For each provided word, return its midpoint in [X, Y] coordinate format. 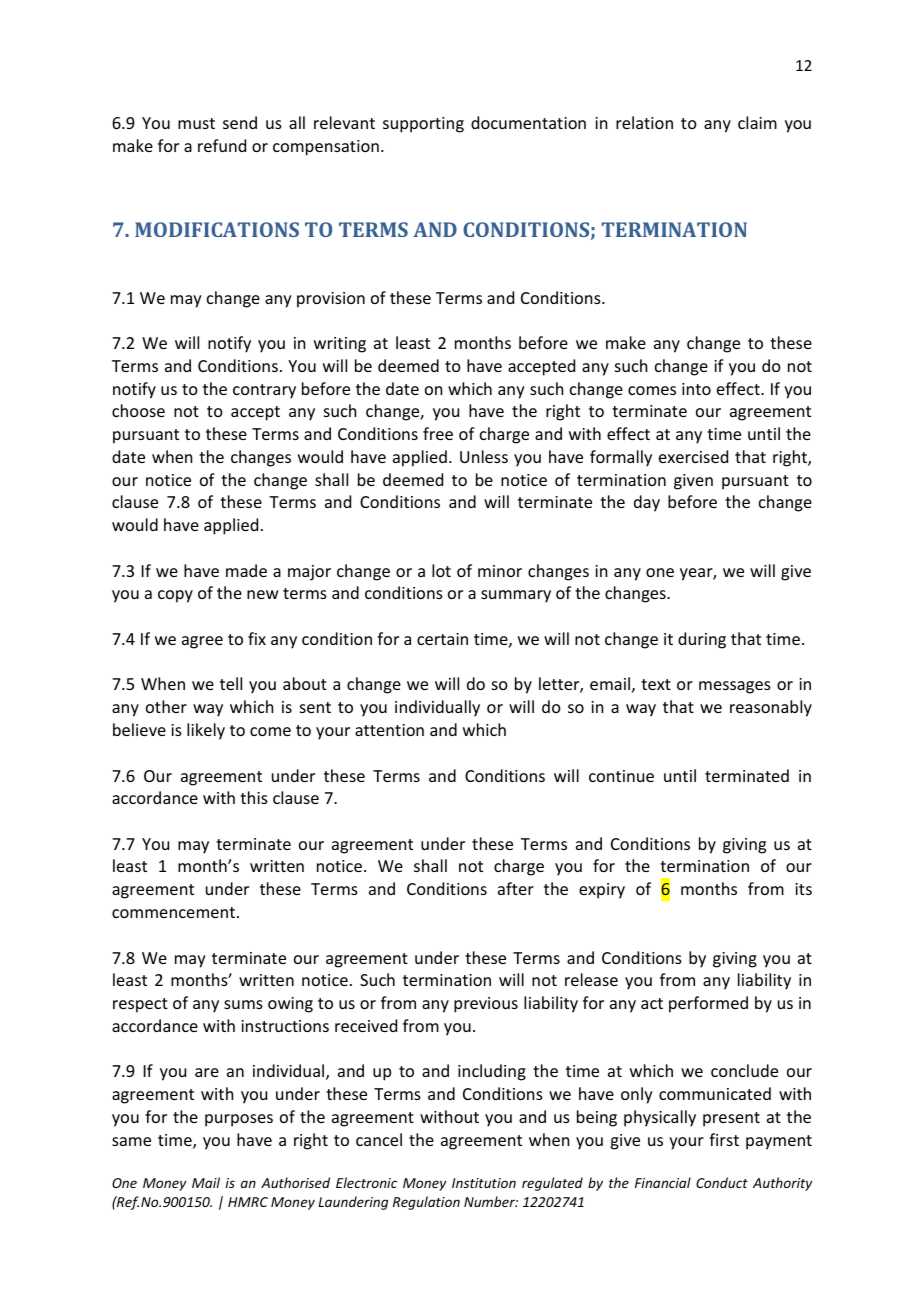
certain [442, 639]
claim [757, 122]
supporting [423, 125]
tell [231, 683]
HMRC [248, 1202]
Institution [484, 1183]
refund [222, 145]
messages [735, 687]
